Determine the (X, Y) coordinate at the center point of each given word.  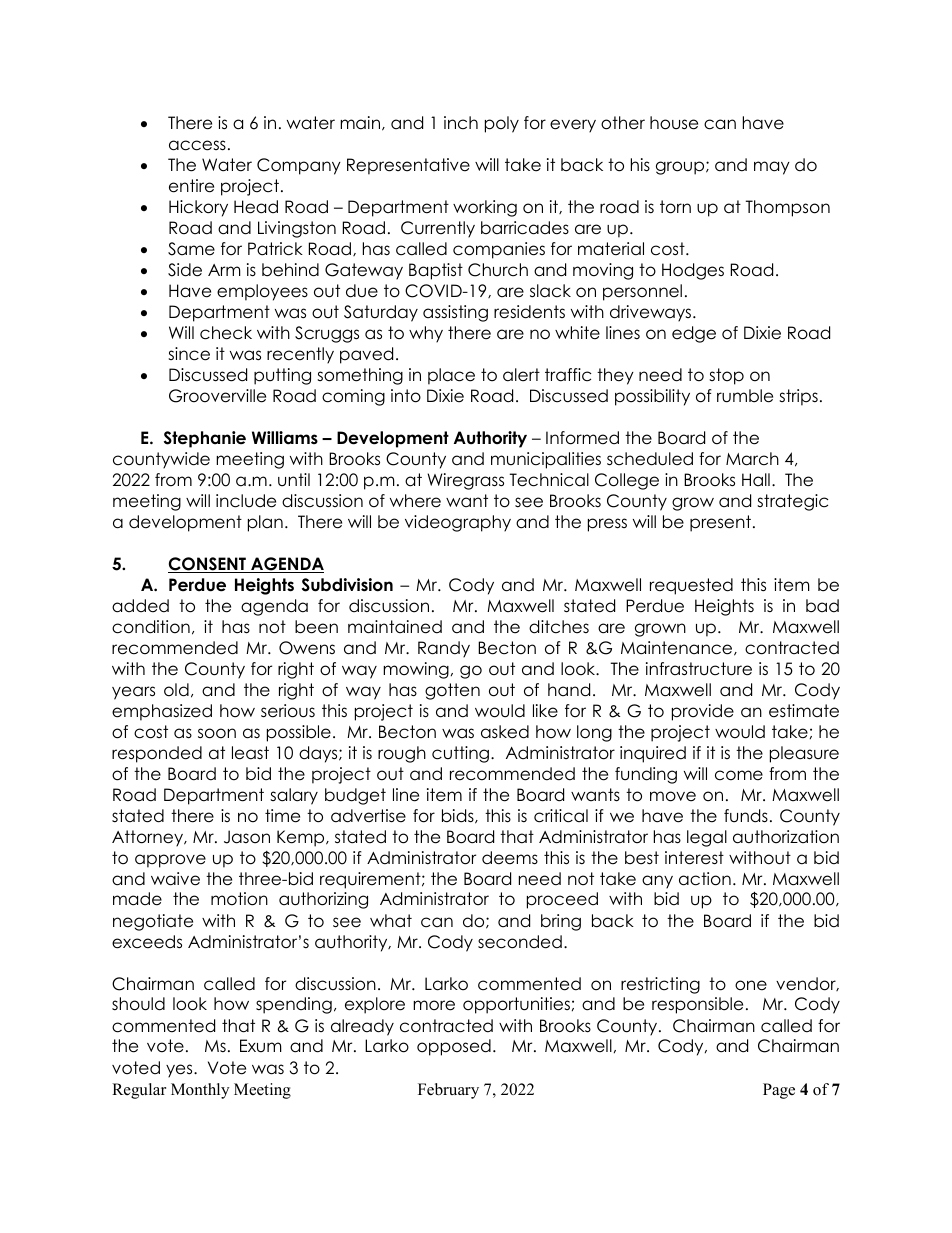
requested (691, 586)
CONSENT (208, 565)
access (197, 145)
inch (461, 123)
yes (180, 1071)
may (772, 168)
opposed (454, 1047)
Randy (444, 649)
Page (779, 1091)
